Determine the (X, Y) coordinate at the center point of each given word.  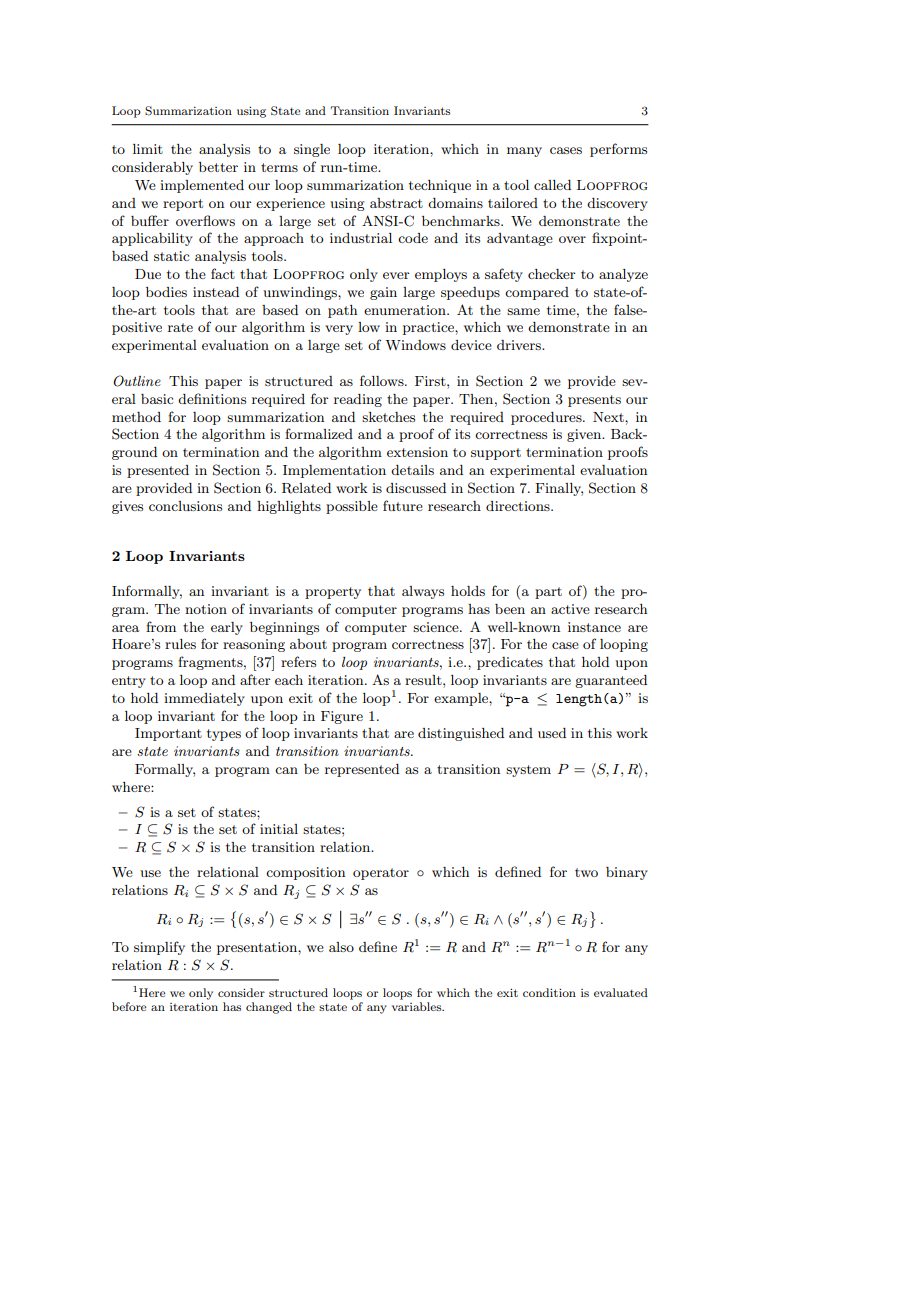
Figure (342, 717)
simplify (159, 948)
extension (417, 452)
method (136, 417)
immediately (204, 699)
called (552, 185)
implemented (202, 186)
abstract (396, 203)
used (552, 733)
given (585, 435)
